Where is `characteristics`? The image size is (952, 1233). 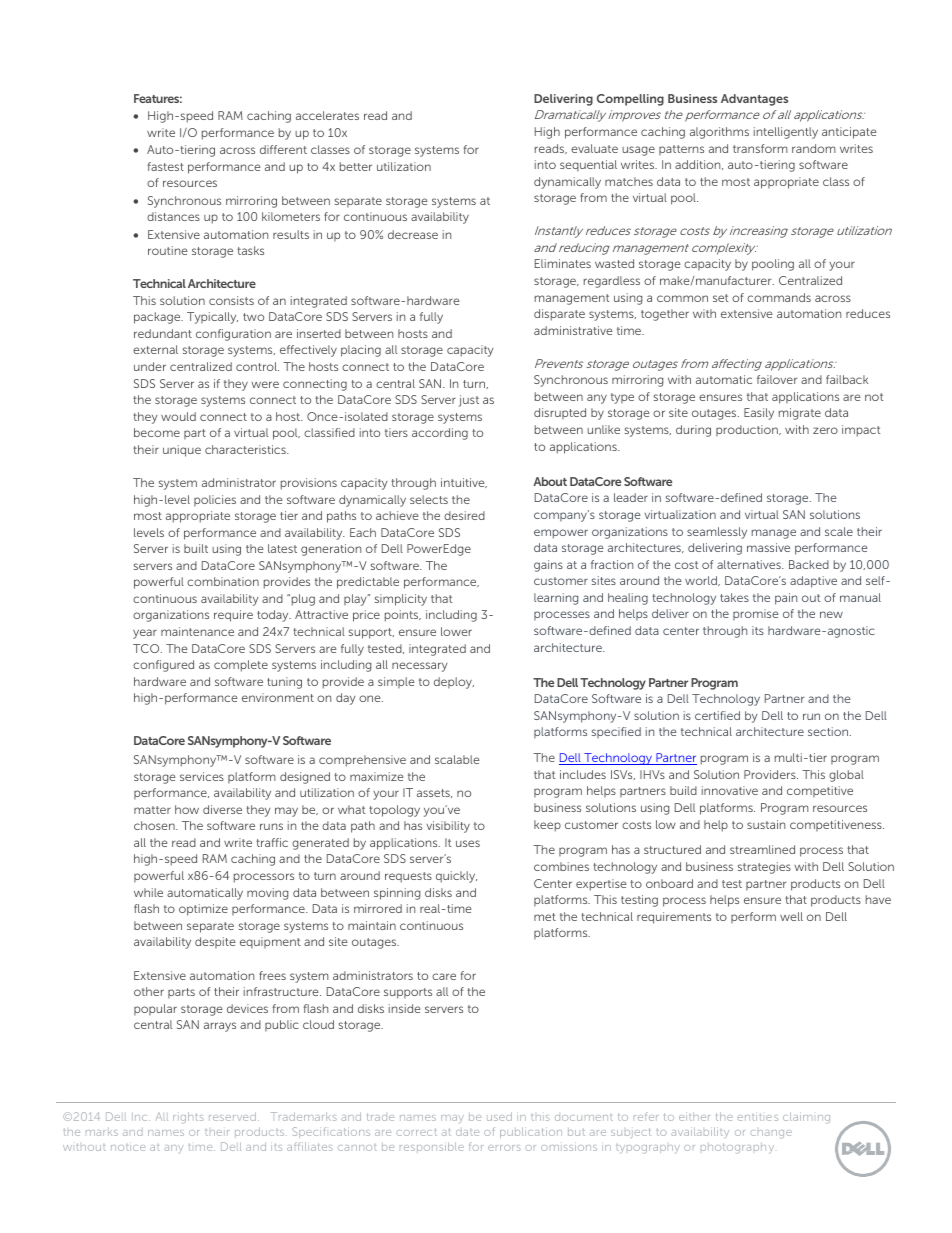
characteristics is located at coordinates (246, 449).
